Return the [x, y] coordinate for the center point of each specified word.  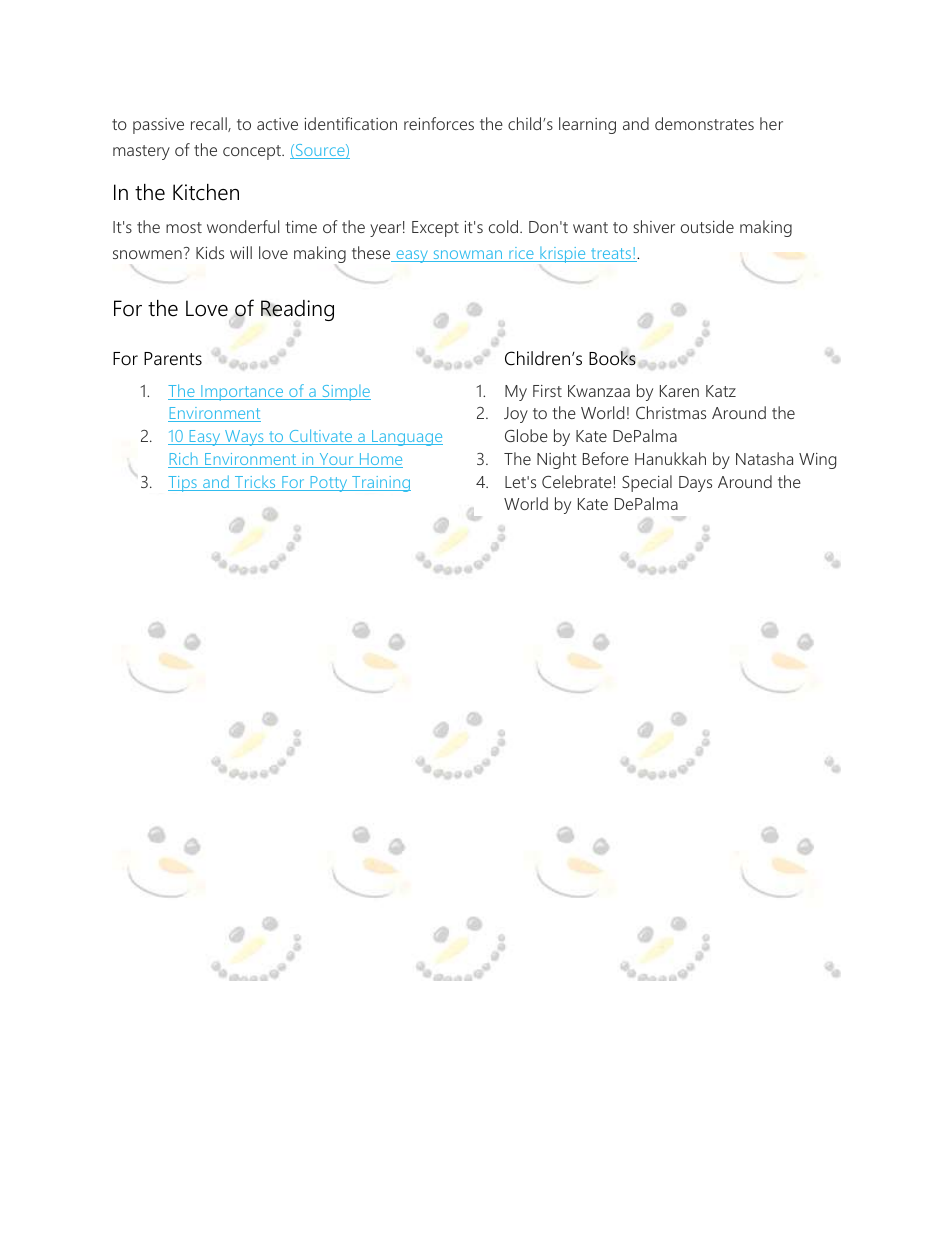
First [547, 391]
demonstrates [704, 123]
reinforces [439, 123]
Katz [721, 391]
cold [505, 226]
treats [611, 255]
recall [210, 124]
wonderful [243, 226]
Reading [297, 310]
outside [707, 226]
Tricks [255, 483]
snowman [468, 256]
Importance [242, 393]
